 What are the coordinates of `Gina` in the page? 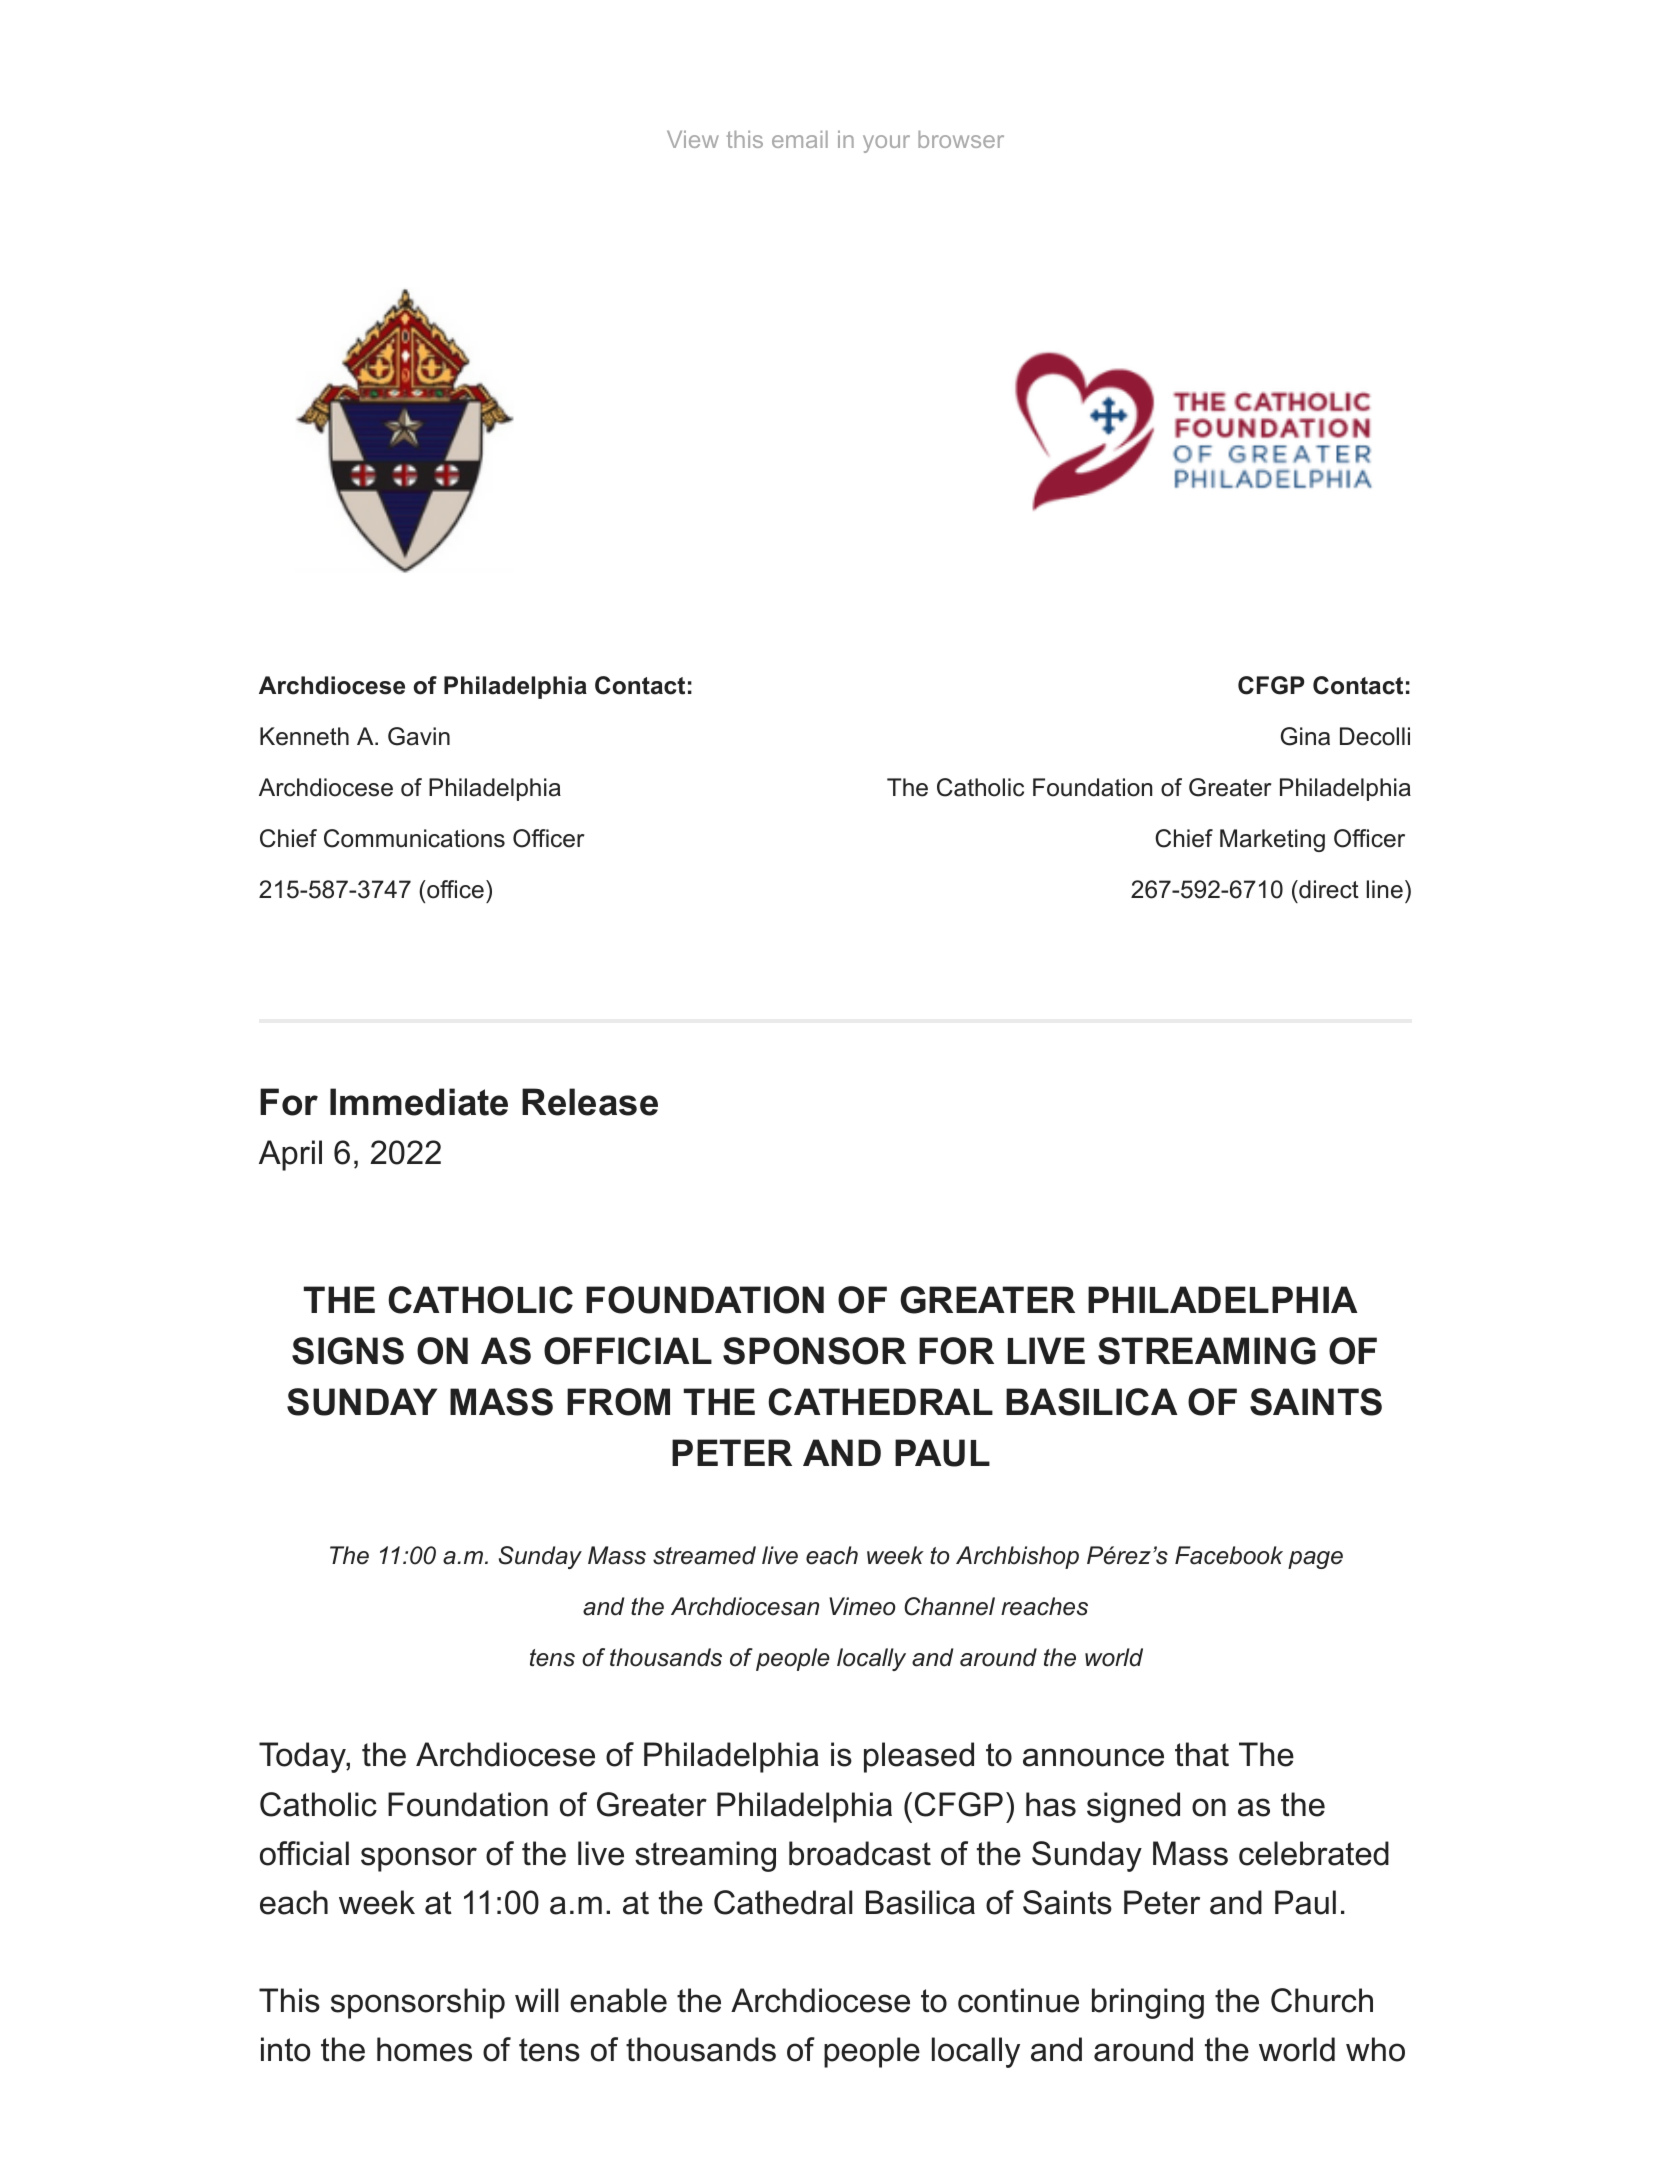 It's located at (1305, 736).
